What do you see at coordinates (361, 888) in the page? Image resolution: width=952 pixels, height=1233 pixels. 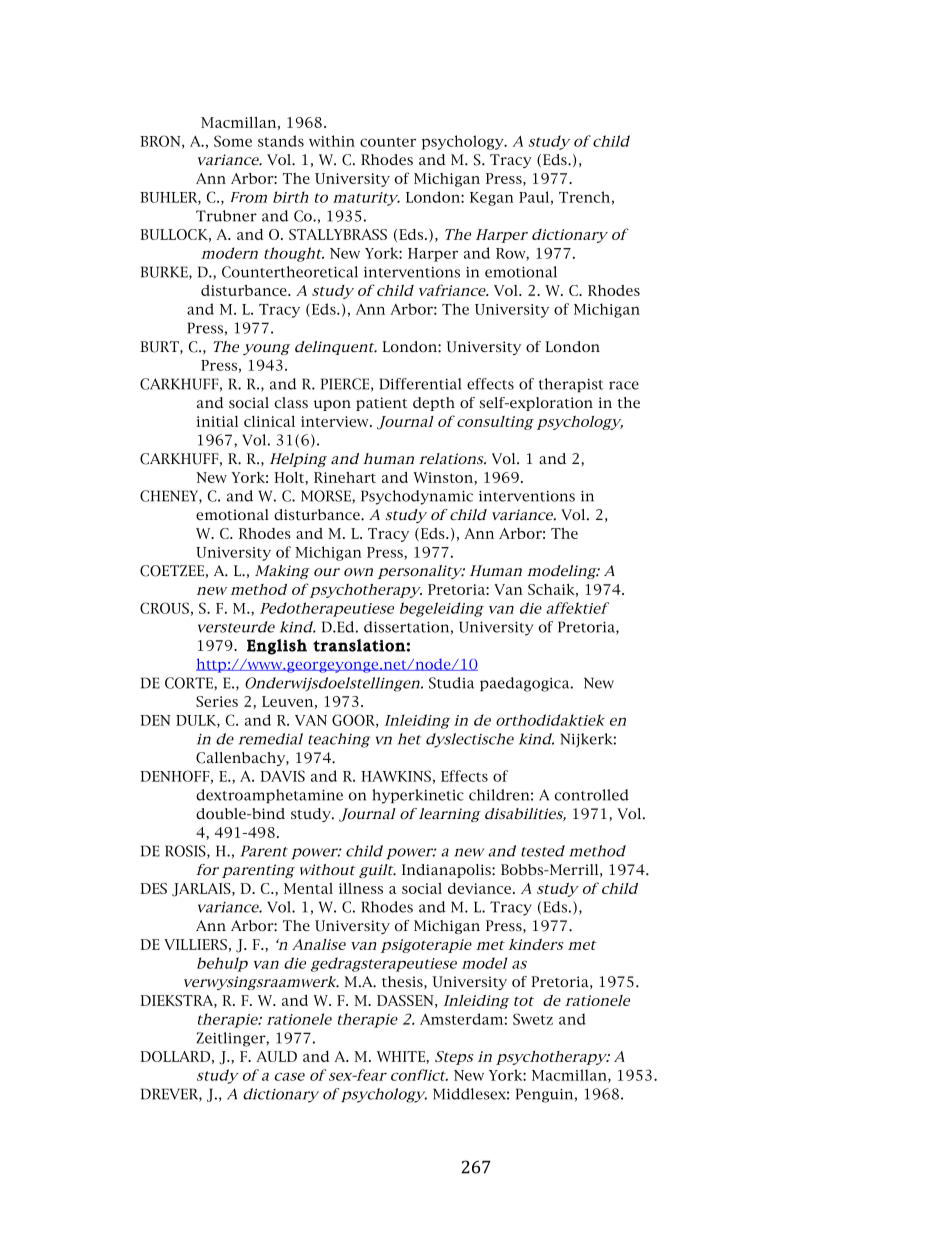 I see `illness` at bounding box center [361, 888].
